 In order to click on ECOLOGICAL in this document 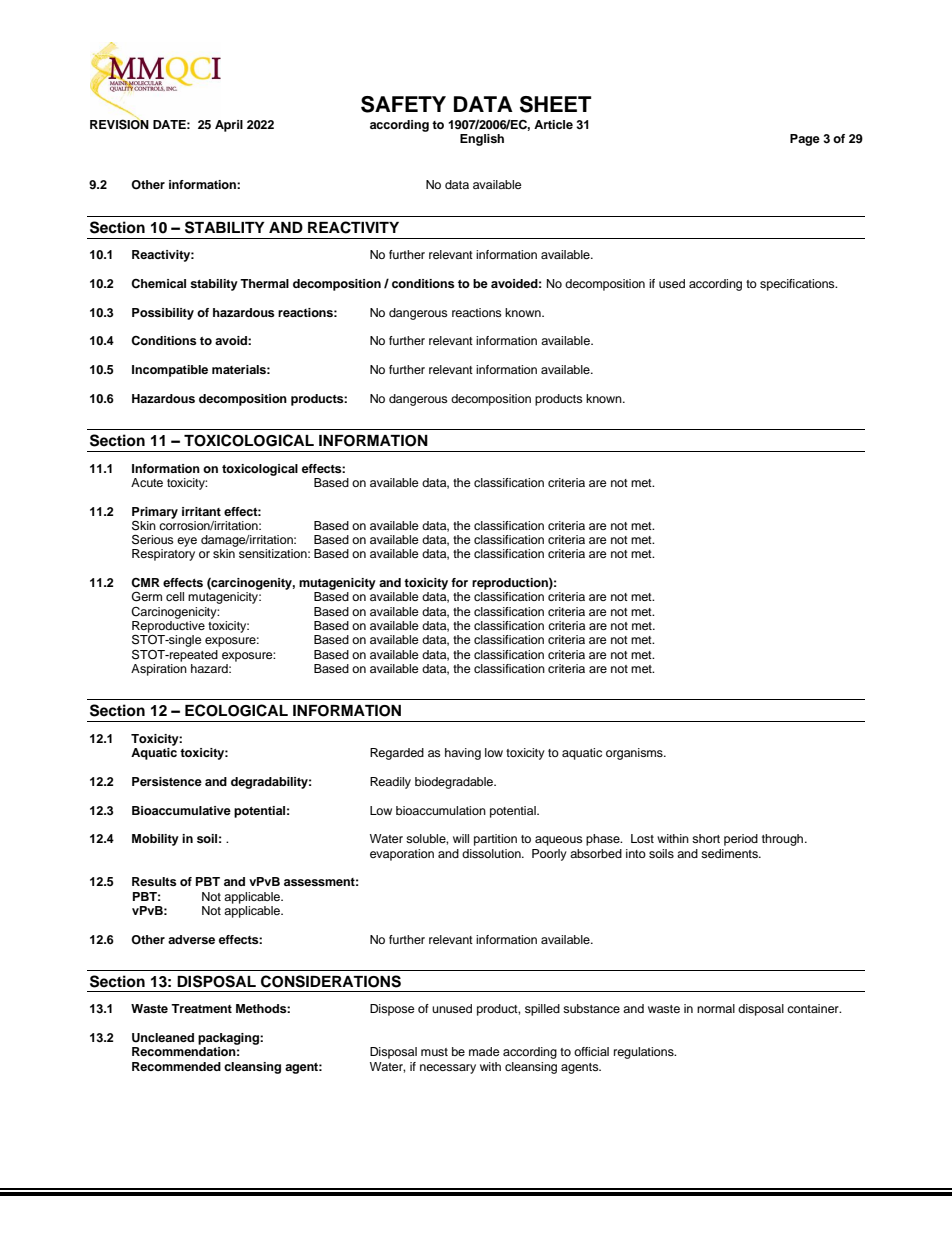, I will do `click(236, 710)`.
